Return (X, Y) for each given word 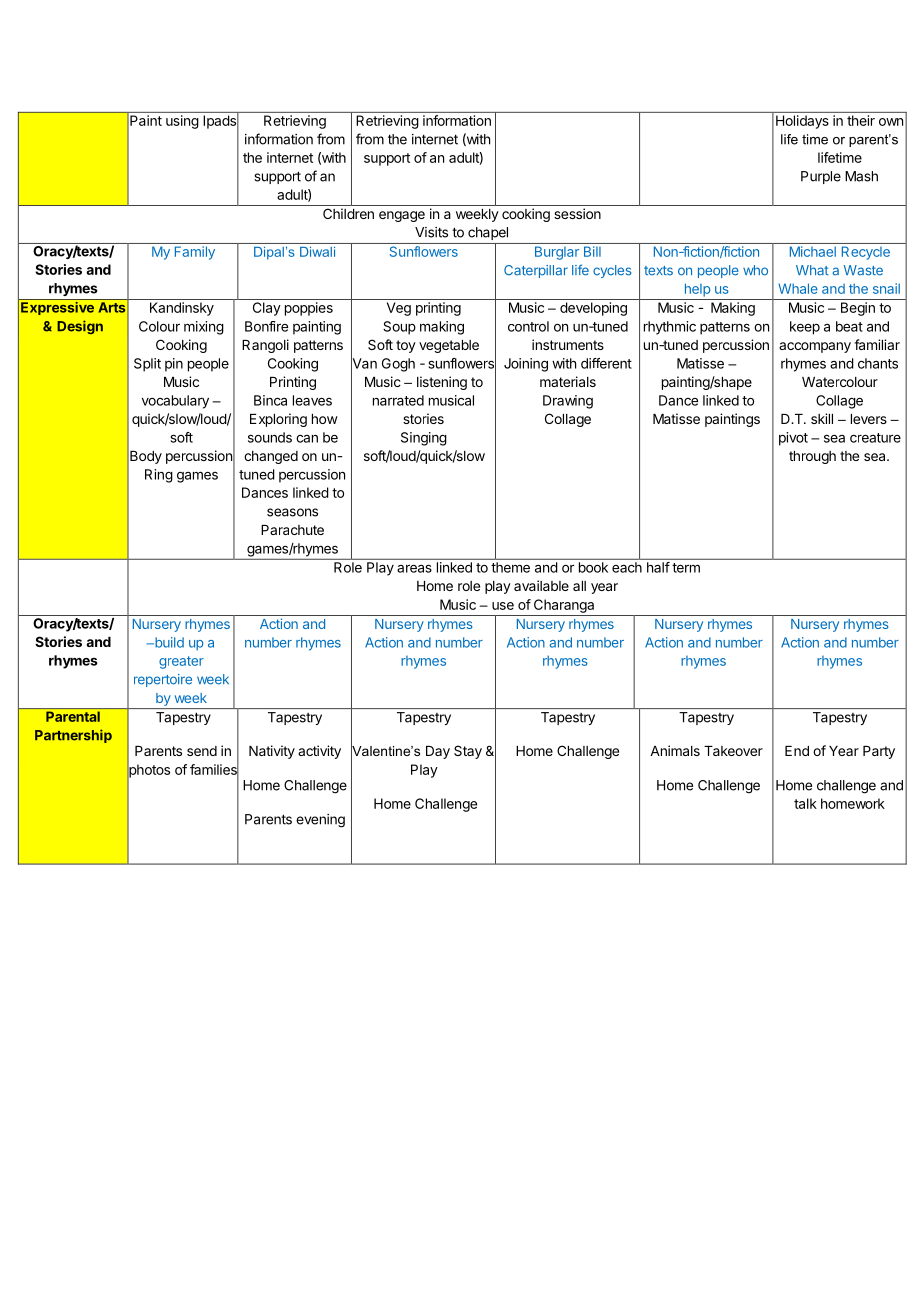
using (182, 122)
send (202, 751)
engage (402, 216)
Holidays (802, 122)
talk (805, 803)
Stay (468, 752)
